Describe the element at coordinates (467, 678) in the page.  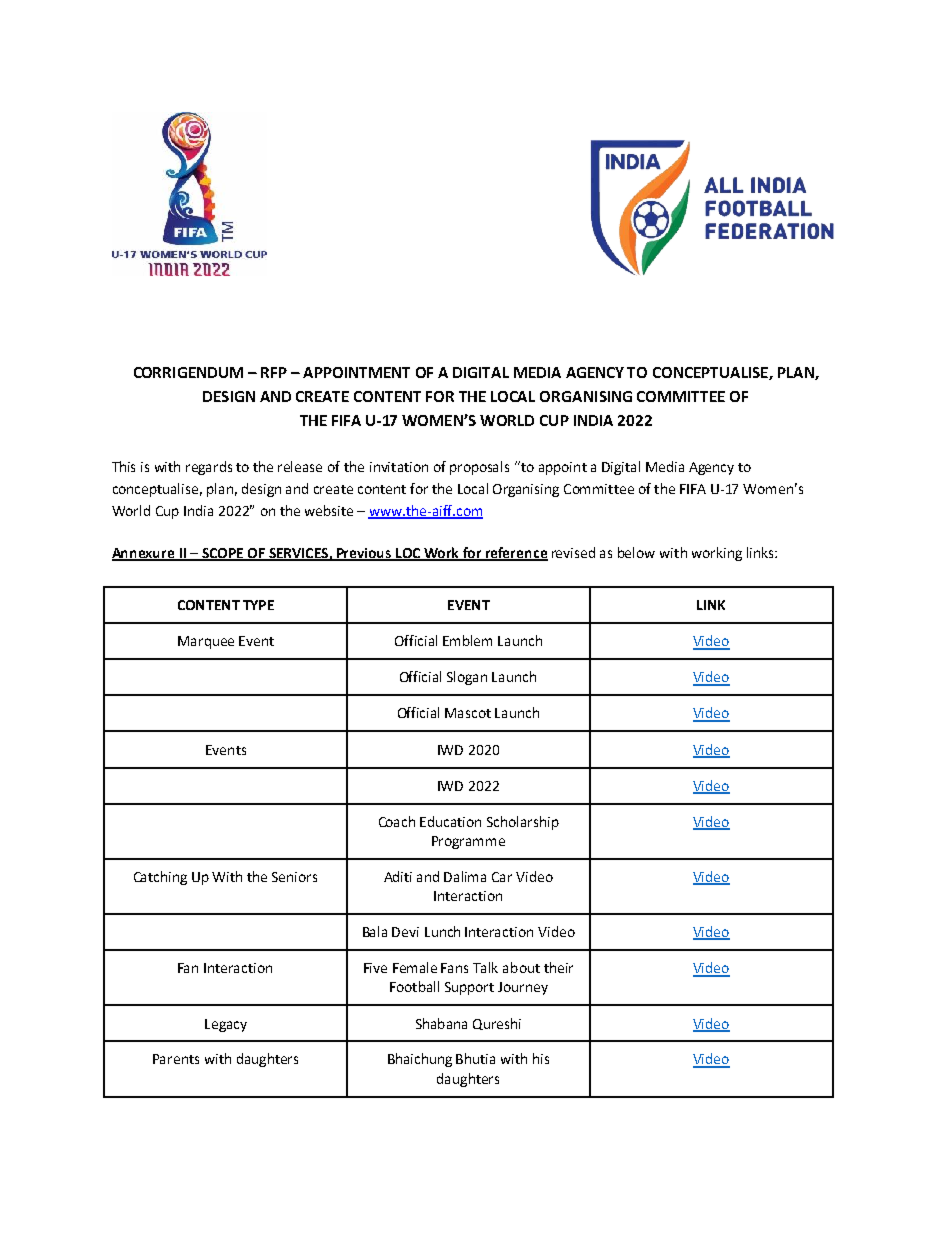
I see `Slogan` at that location.
